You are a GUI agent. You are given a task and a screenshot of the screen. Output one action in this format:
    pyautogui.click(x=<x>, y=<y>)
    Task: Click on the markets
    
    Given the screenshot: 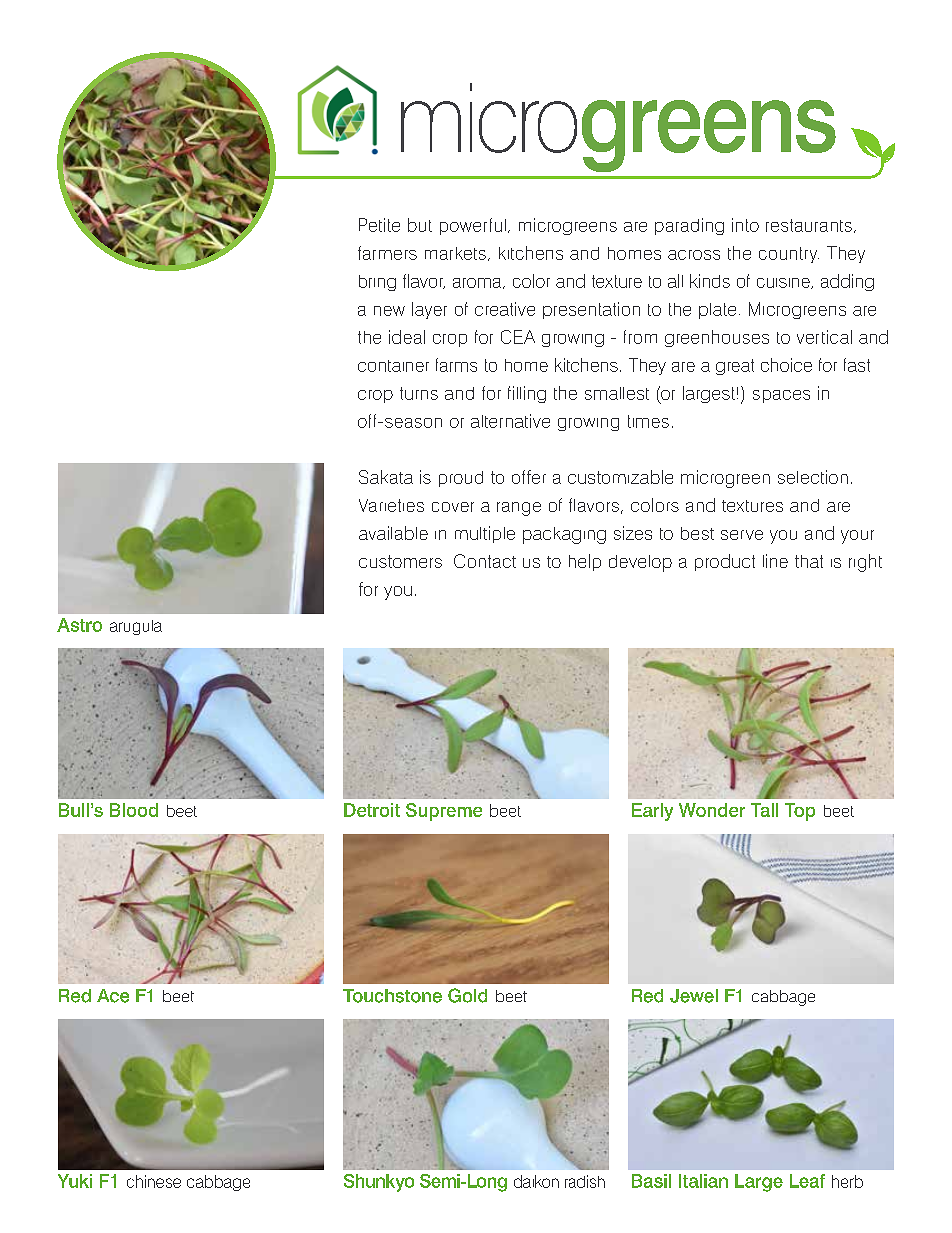 What is the action you would take?
    pyautogui.click(x=455, y=253)
